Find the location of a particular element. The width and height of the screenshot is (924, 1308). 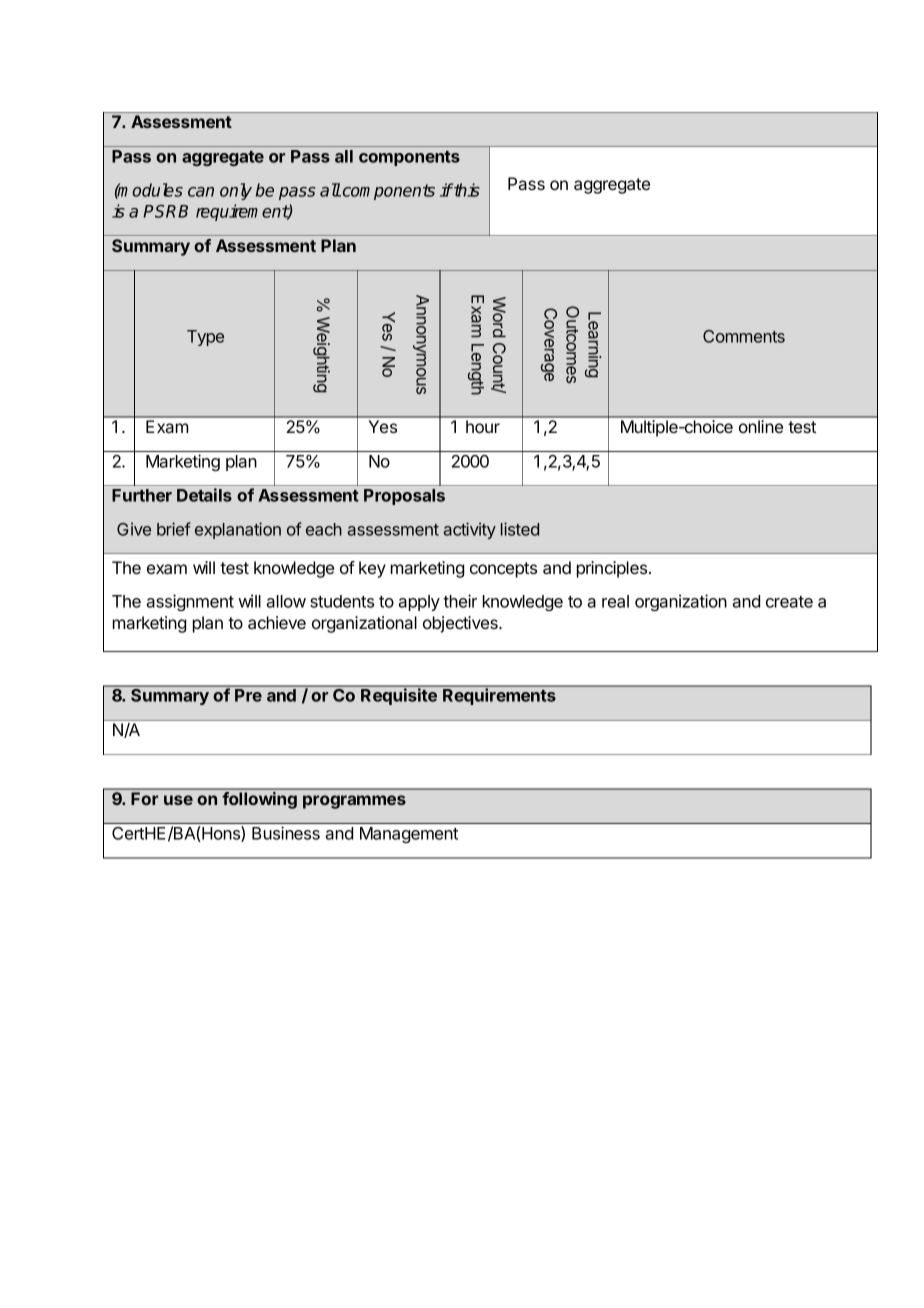

assignment is located at coordinates (190, 602).
